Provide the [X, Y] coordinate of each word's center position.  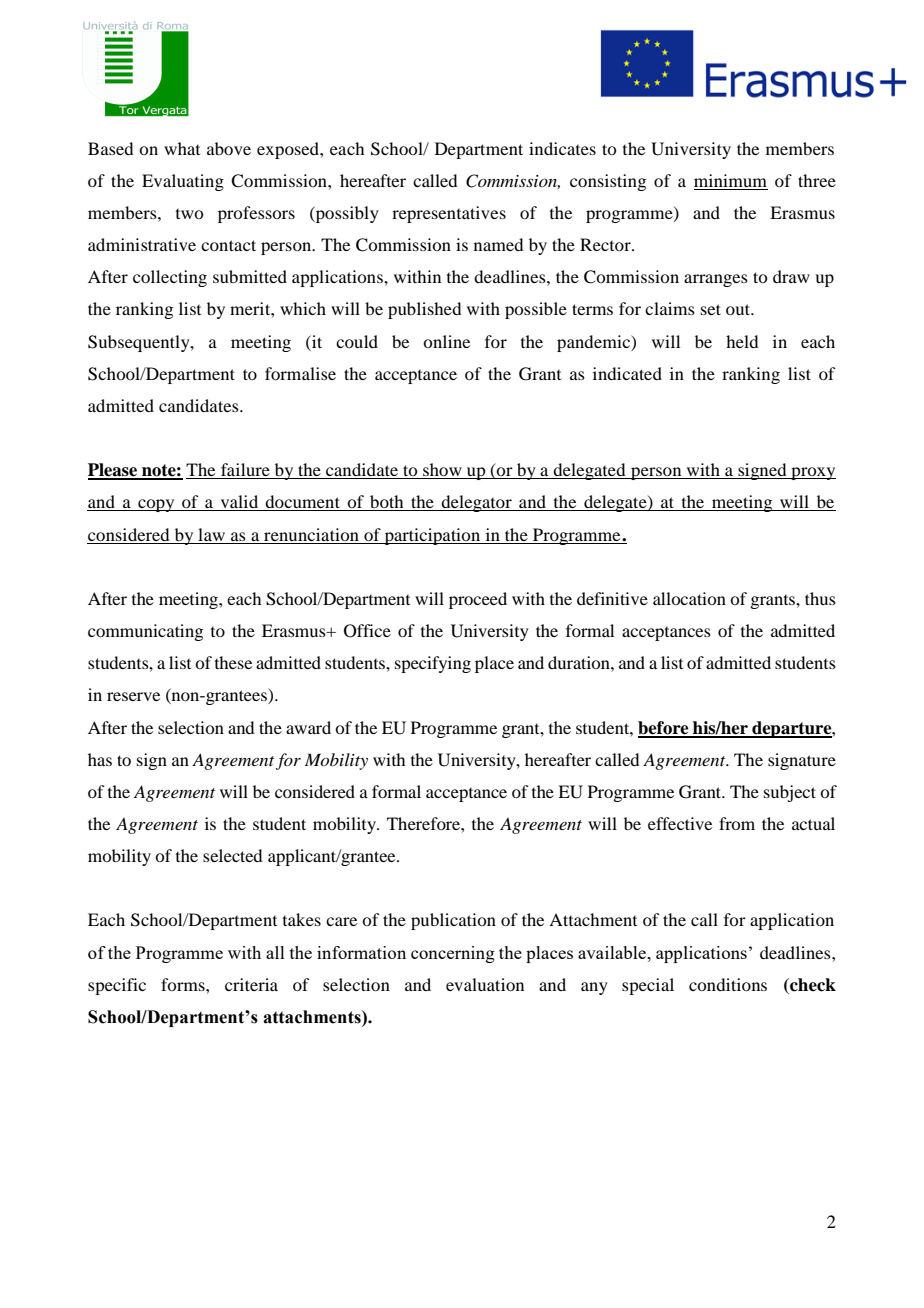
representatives [449, 214]
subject [790, 793]
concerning [453, 954]
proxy [812, 473]
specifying [433, 664]
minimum [730, 180]
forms [184, 984]
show [442, 471]
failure [245, 471]
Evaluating [183, 182]
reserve [133, 696]
